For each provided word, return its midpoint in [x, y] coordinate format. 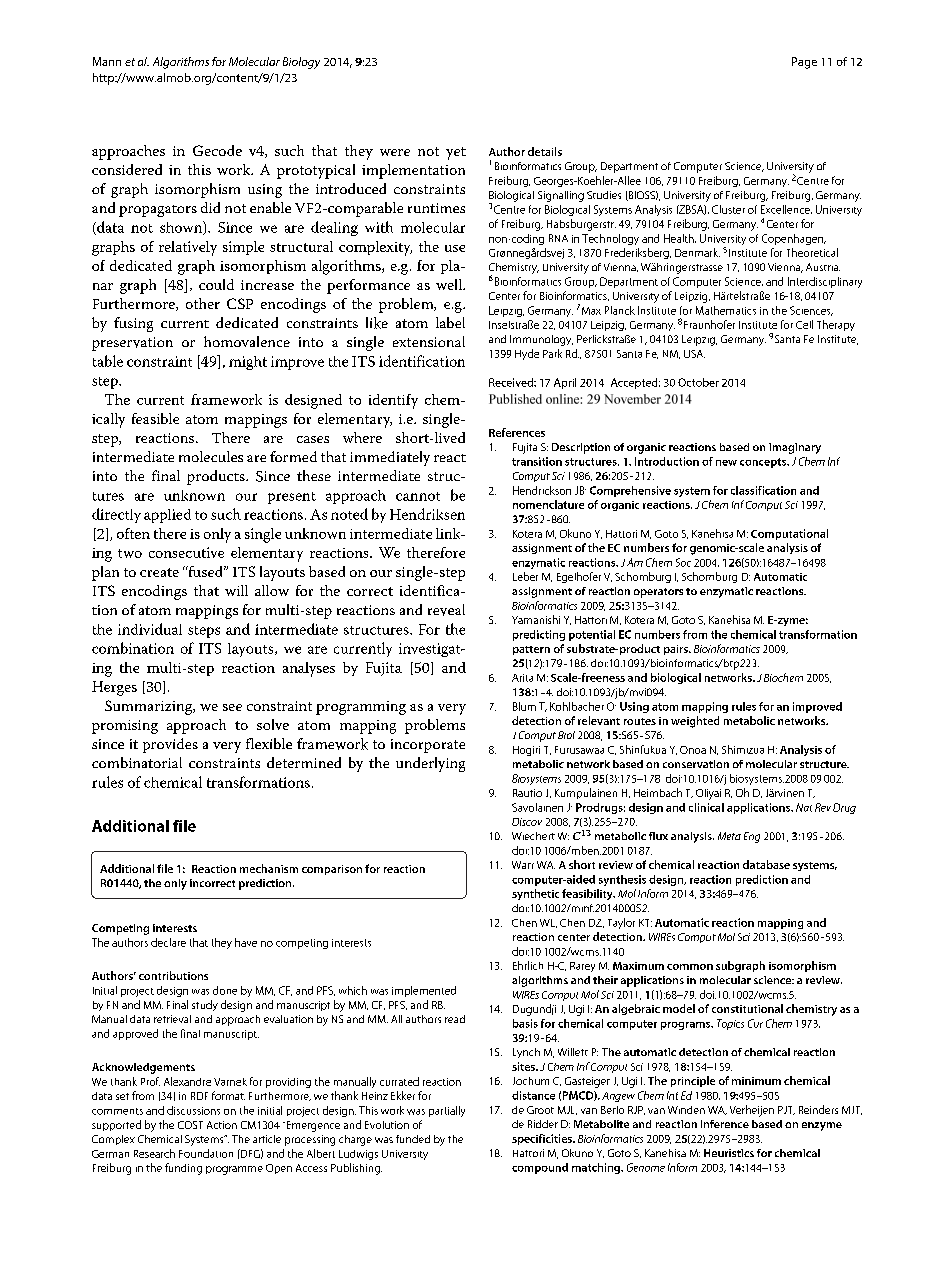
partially [447, 1111]
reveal [446, 610]
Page [804, 63]
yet [456, 153]
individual [150, 629]
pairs [677, 650]
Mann [107, 61]
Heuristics [729, 1153]
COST [190, 1125]
